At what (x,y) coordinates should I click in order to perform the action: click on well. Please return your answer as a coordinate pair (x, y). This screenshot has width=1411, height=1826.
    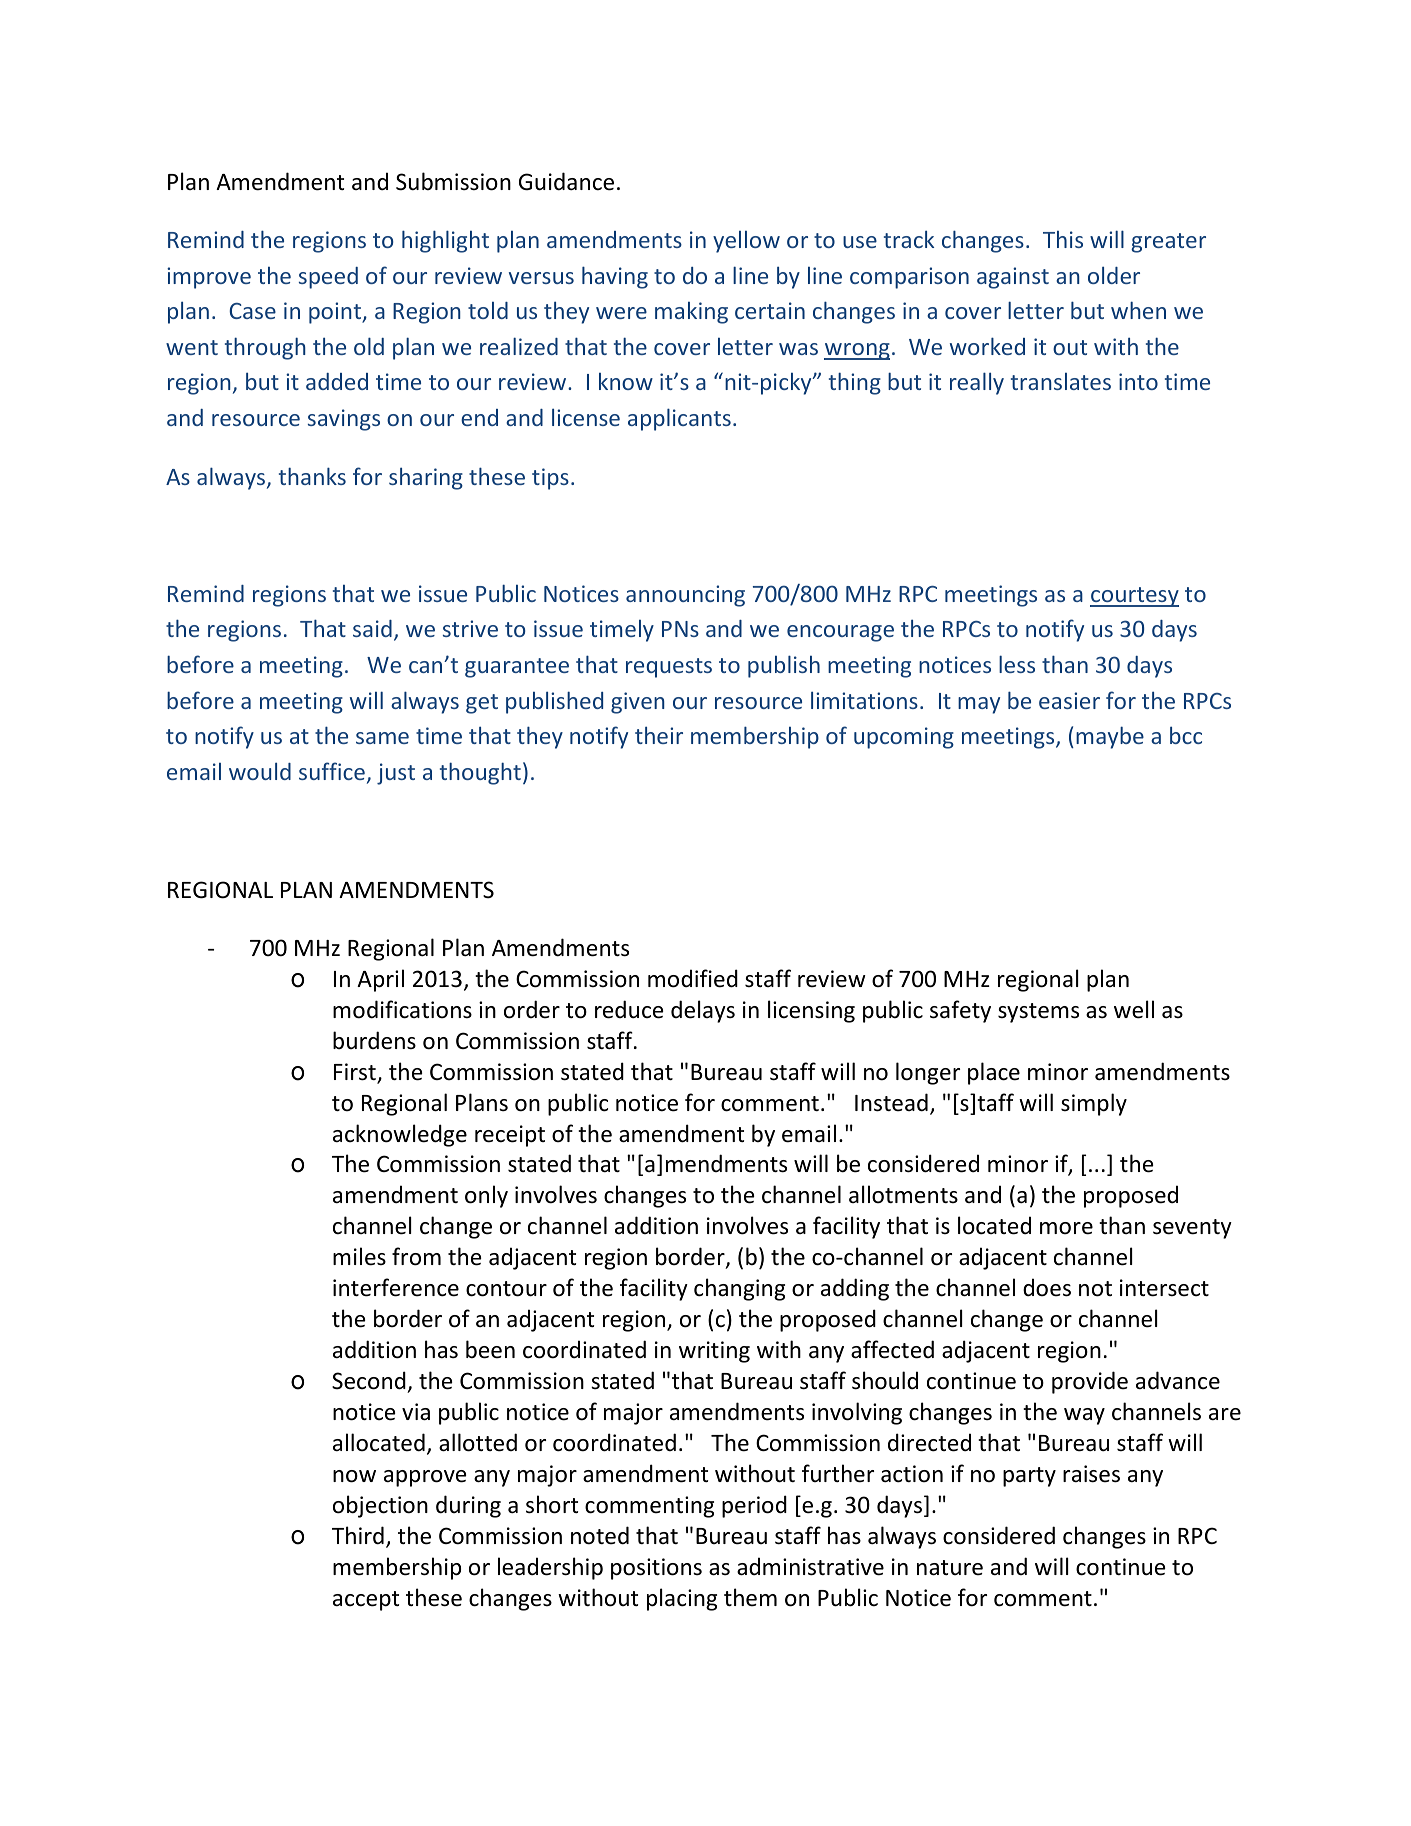
    Looking at the image, I should click on (1134, 1009).
